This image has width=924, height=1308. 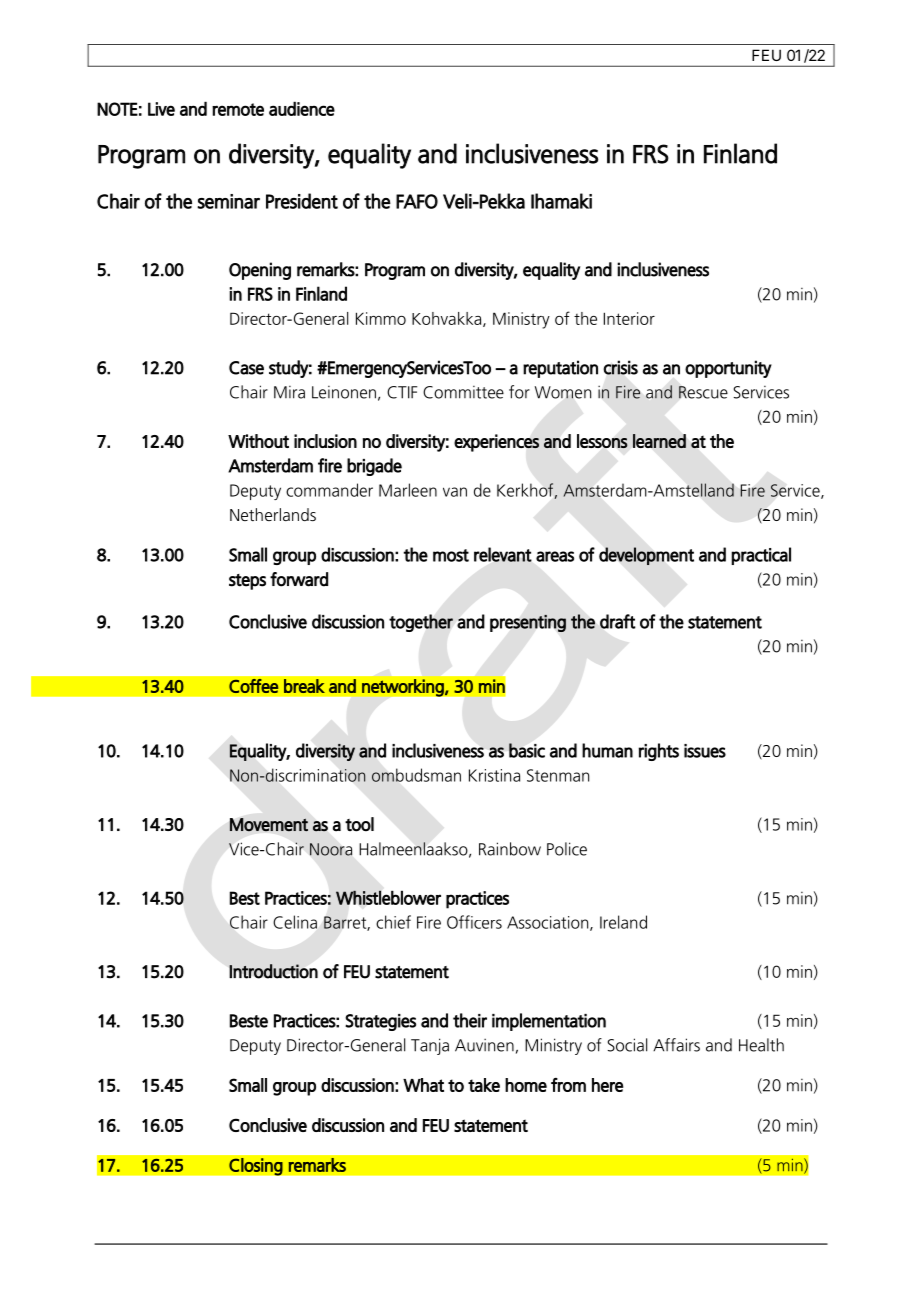 What do you see at coordinates (676, 1045) in the image?
I see `Affairs` at bounding box center [676, 1045].
